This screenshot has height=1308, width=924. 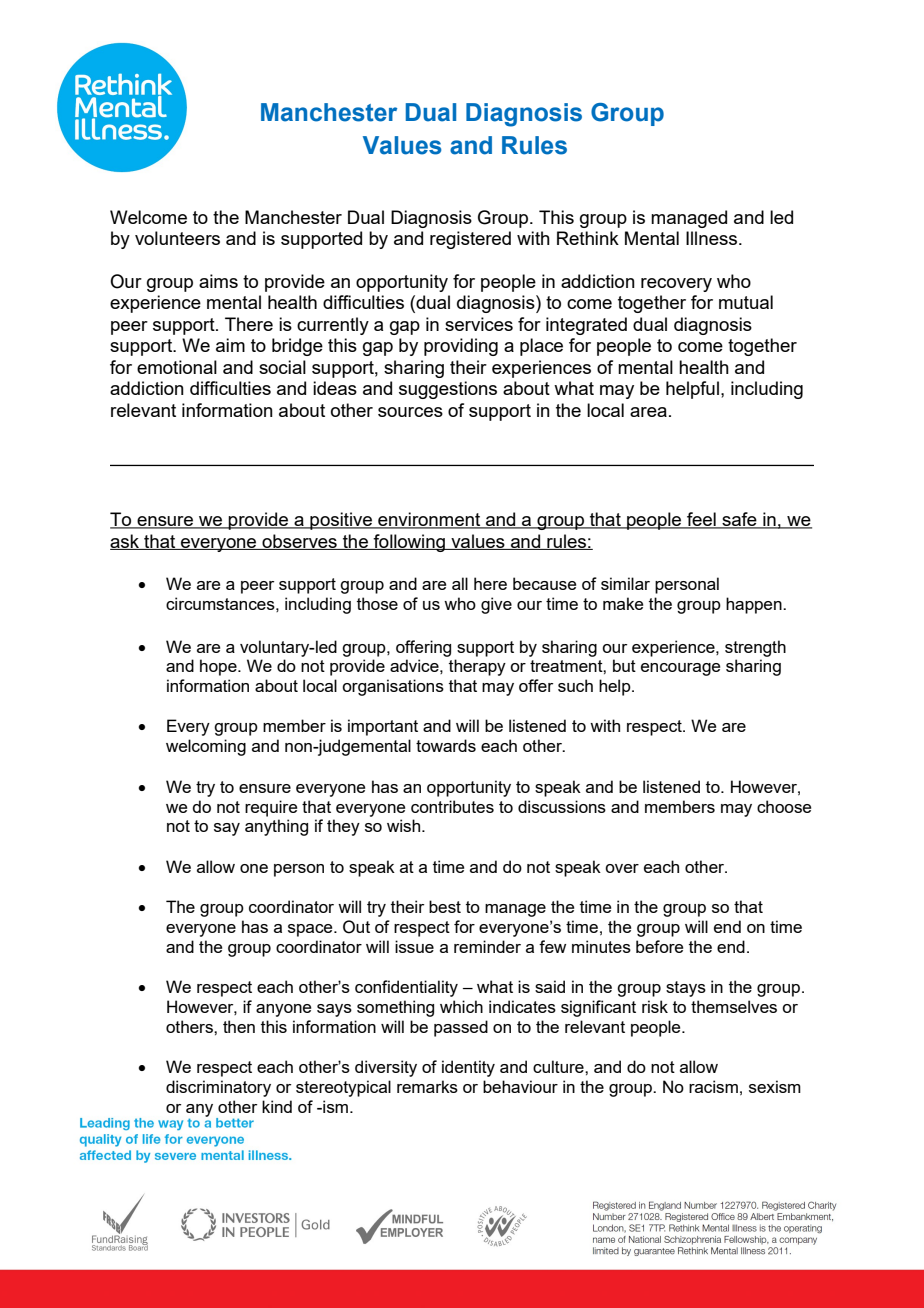 I want to click on identity, so click(x=468, y=1068).
